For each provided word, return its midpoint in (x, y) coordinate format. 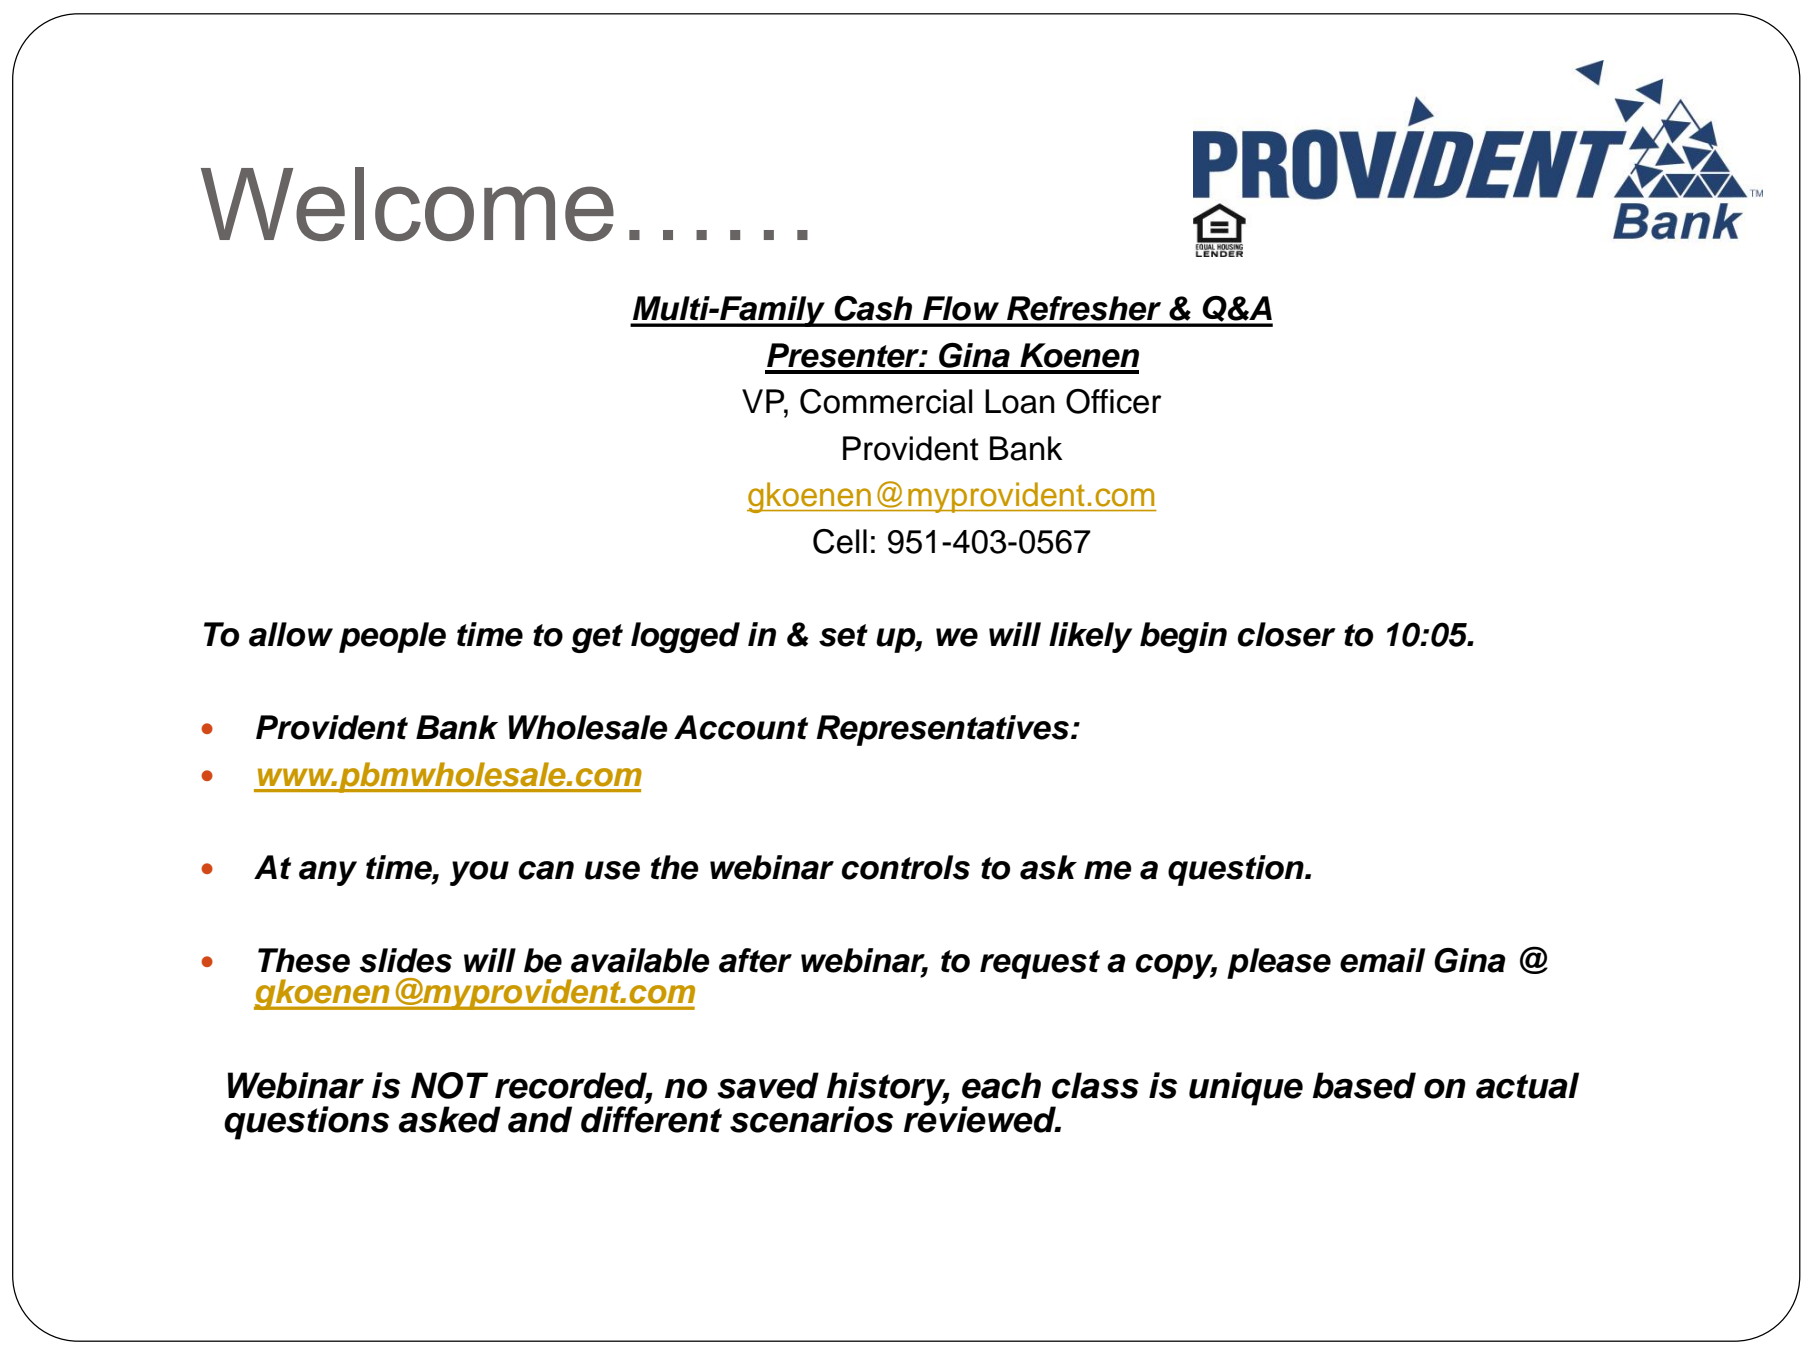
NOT (449, 1085)
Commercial (886, 401)
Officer (1114, 401)
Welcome (407, 204)
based (1364, 1085)
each (1001, 1085)
